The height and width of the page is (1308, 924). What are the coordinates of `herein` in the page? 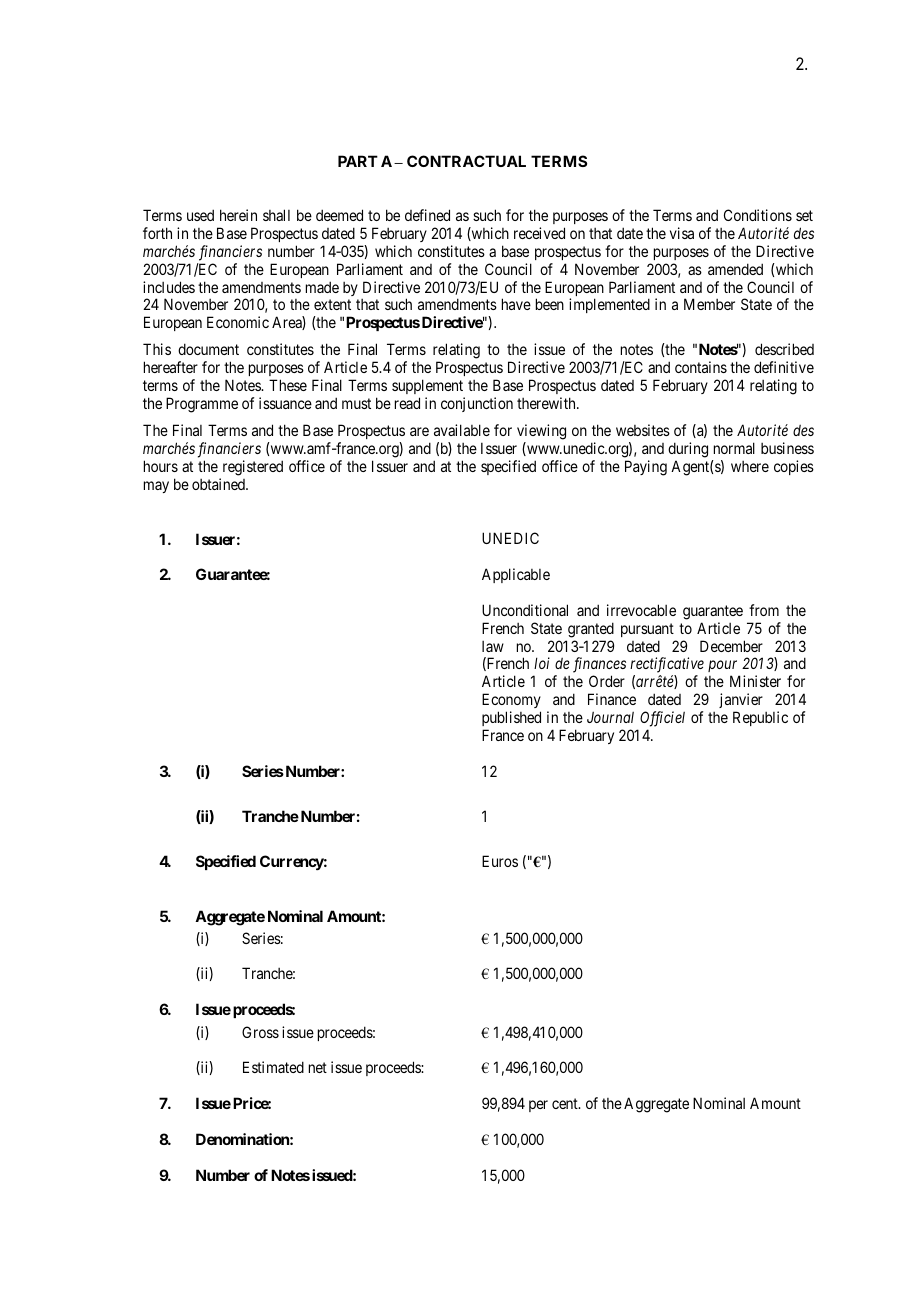 It's located at (238, 215).
